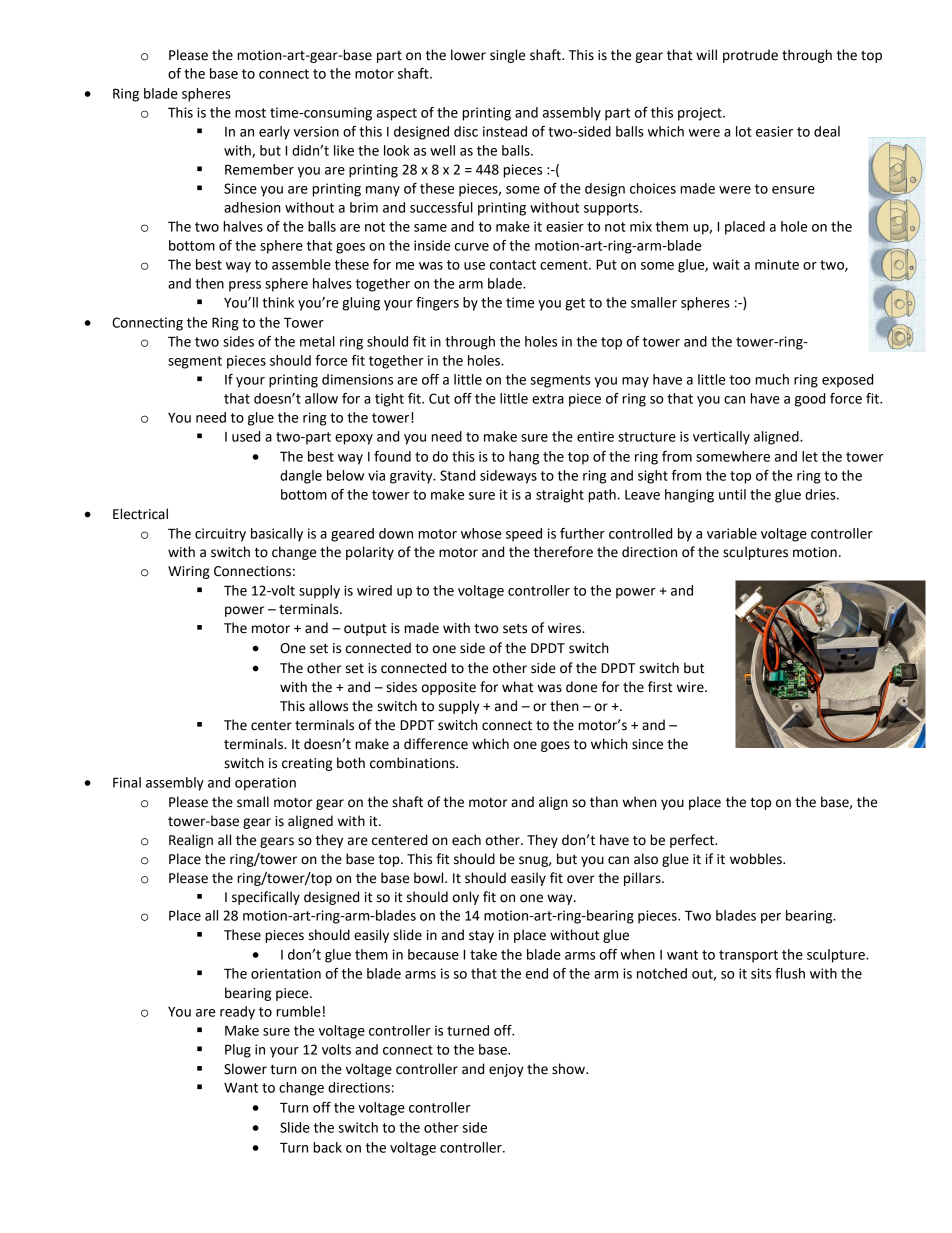 The height and width of the image is (1233, 952). I want to click on Plug, so click(238, 1051).
